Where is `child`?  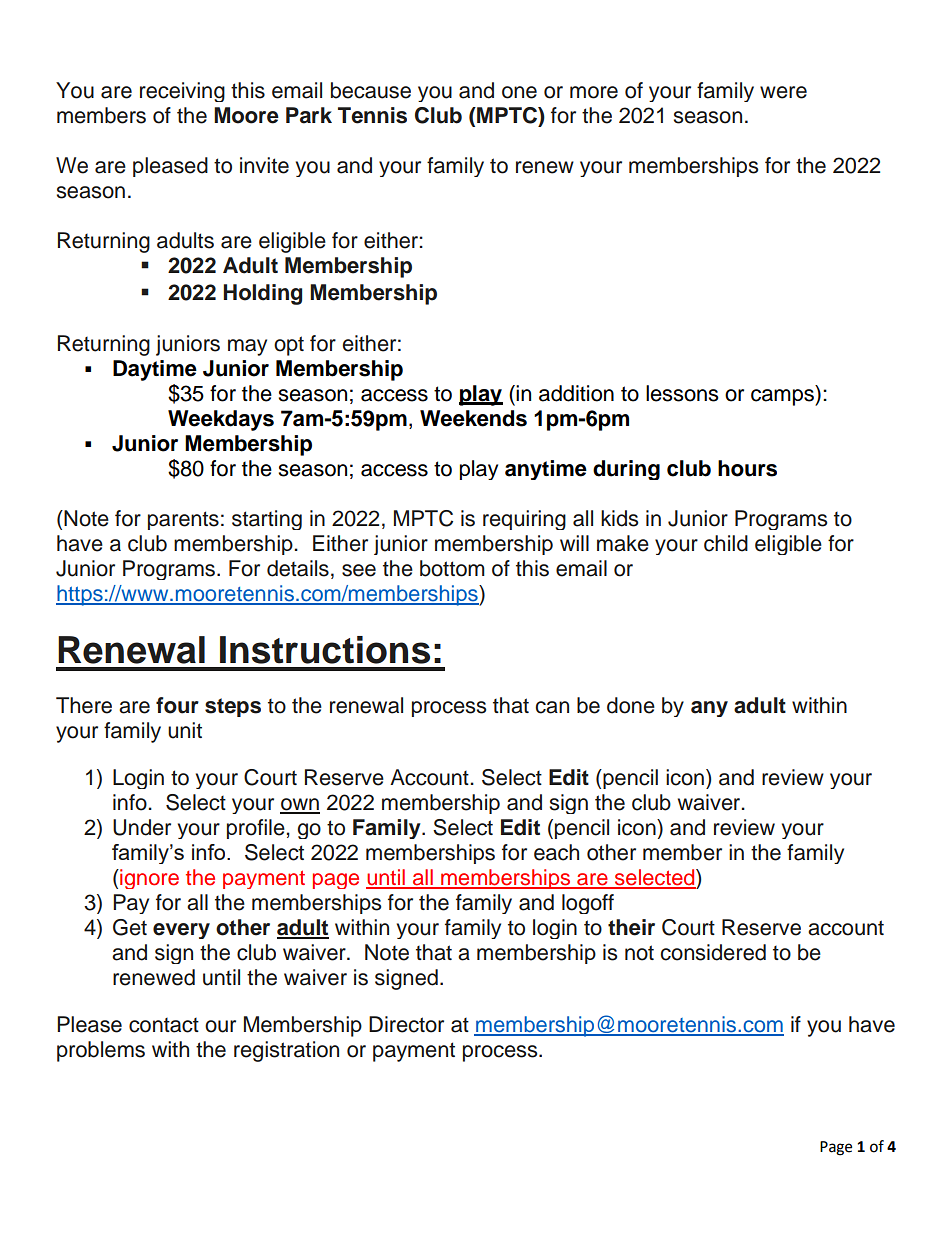
child is located at coordinates (726, 543).
